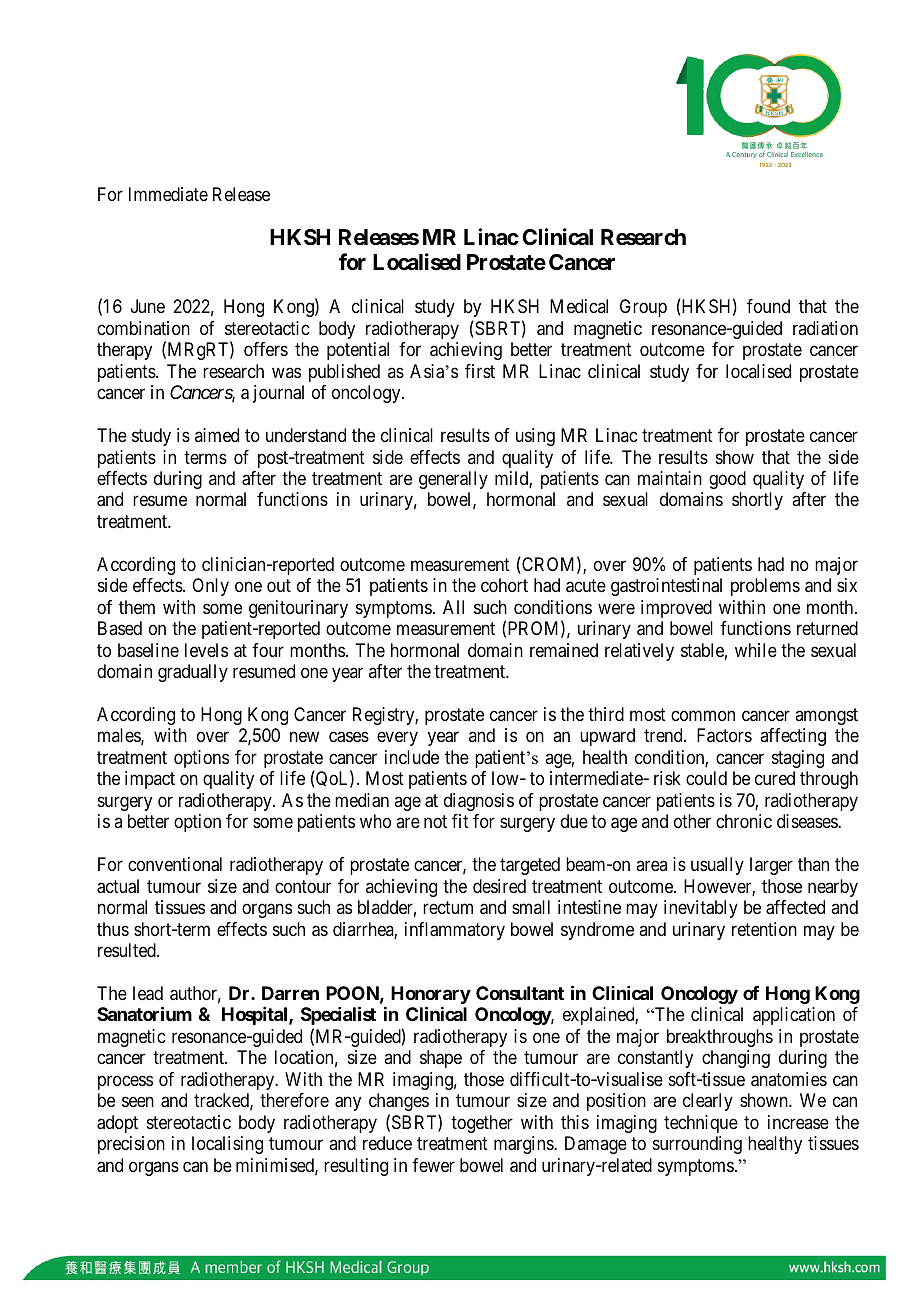 The image size is (924, 1309). What do you see at coordinates (168, 194) in the screenshot?
I see `Immediate` at bounding box center [168, 194].
